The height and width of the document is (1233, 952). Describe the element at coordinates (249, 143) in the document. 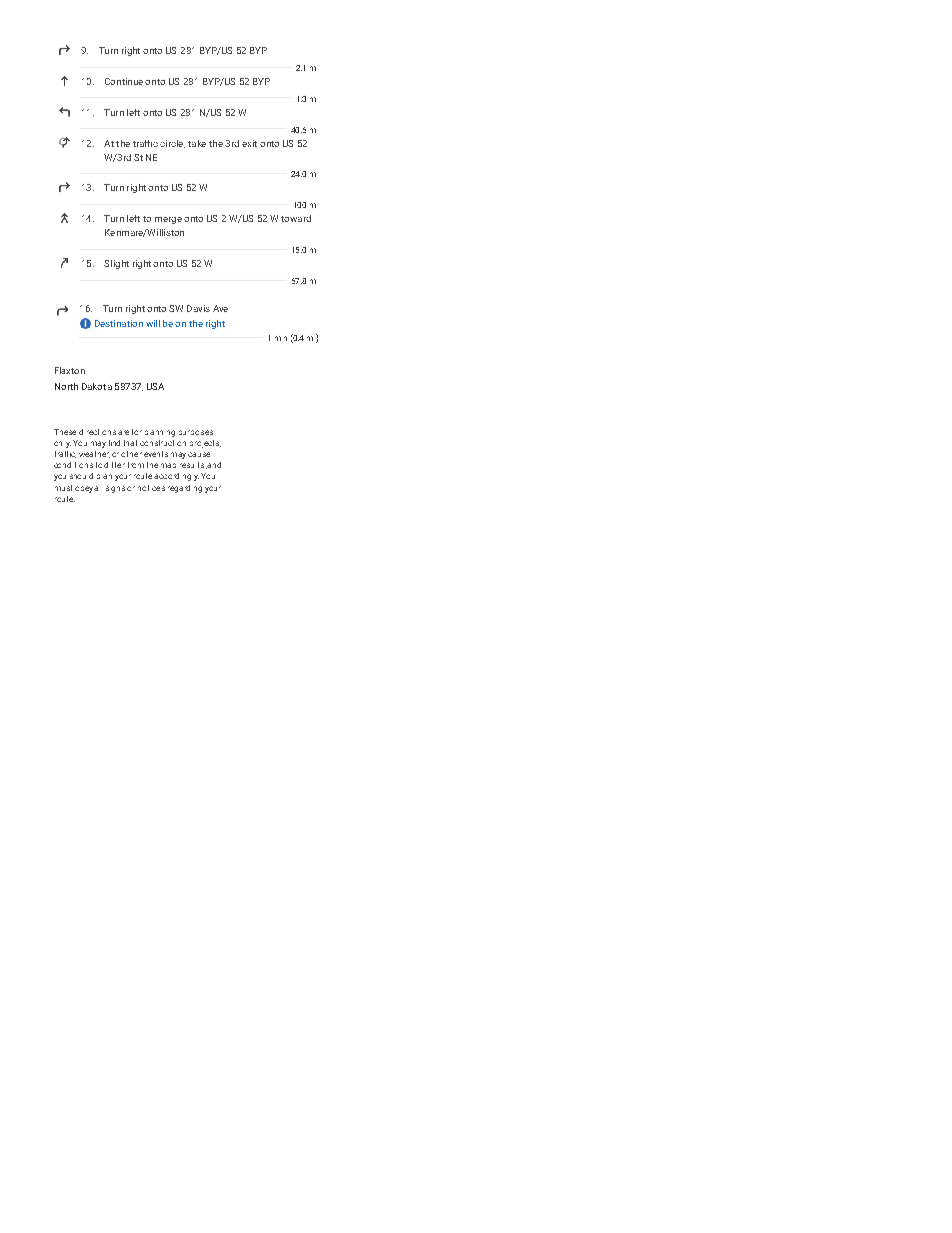

I see `exit` at that location.
